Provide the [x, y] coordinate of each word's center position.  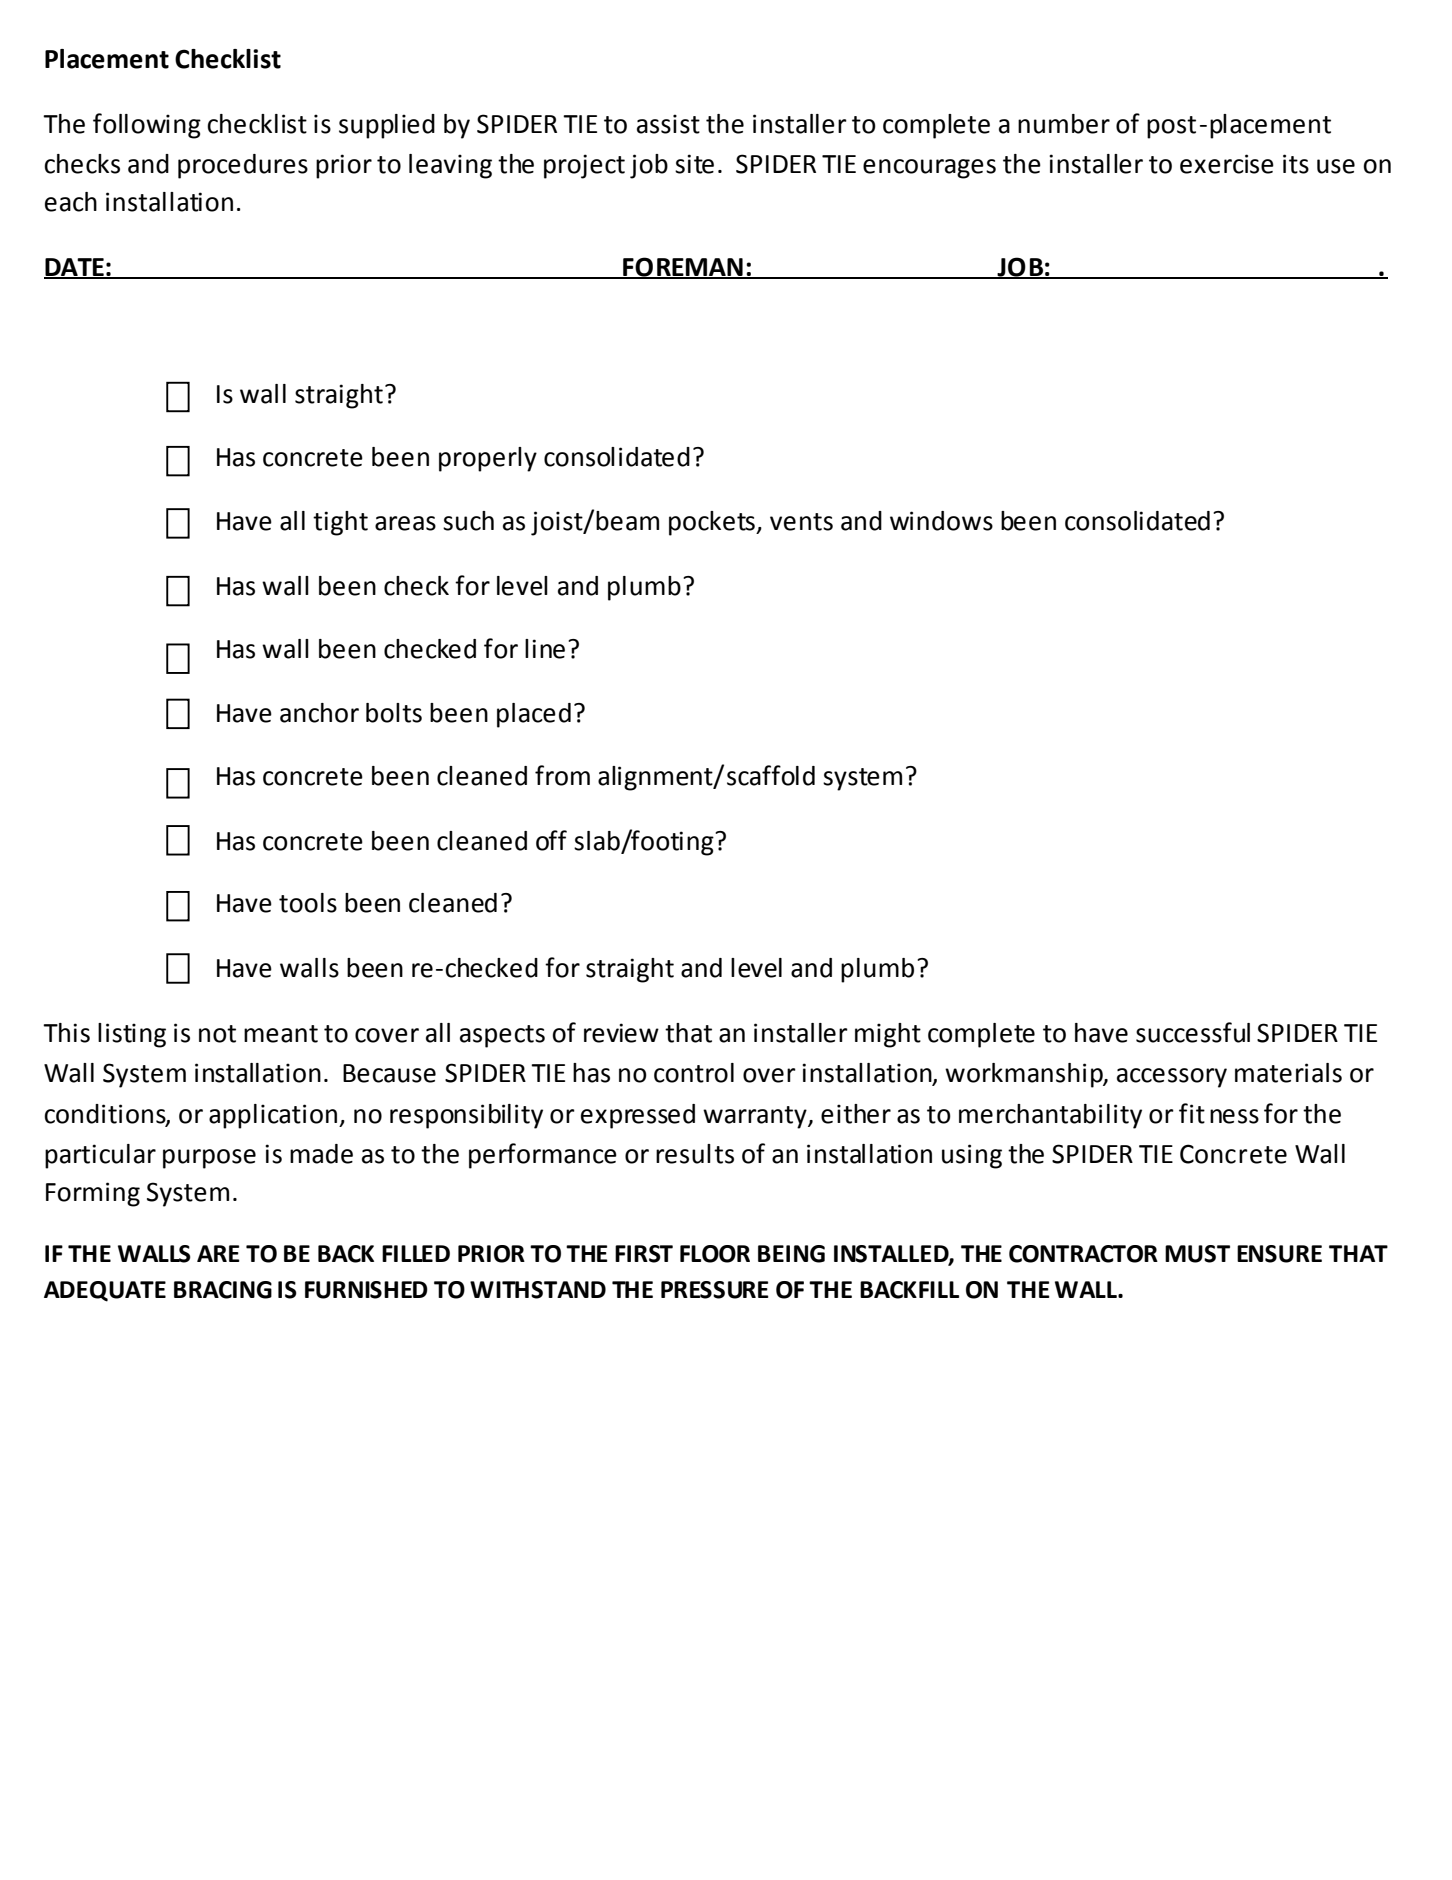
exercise [1227, 164]
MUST [1197, 1254]
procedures [243, 166]
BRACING [223, 1290]
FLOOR [715, 1254]
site [694, 164]
